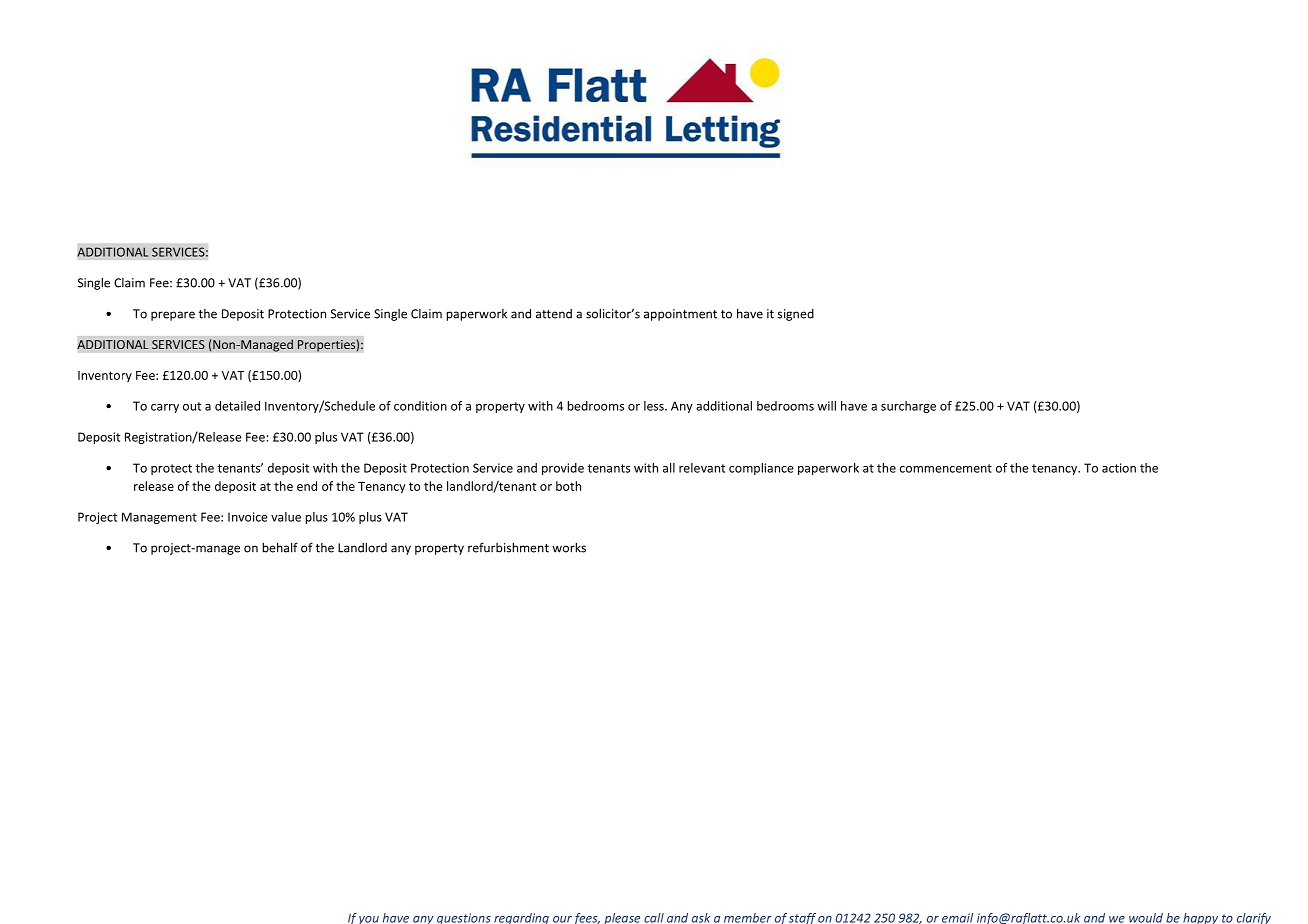 The height and width of the page is (924, 1308). I want to click on commencement, so click(946, 468).
